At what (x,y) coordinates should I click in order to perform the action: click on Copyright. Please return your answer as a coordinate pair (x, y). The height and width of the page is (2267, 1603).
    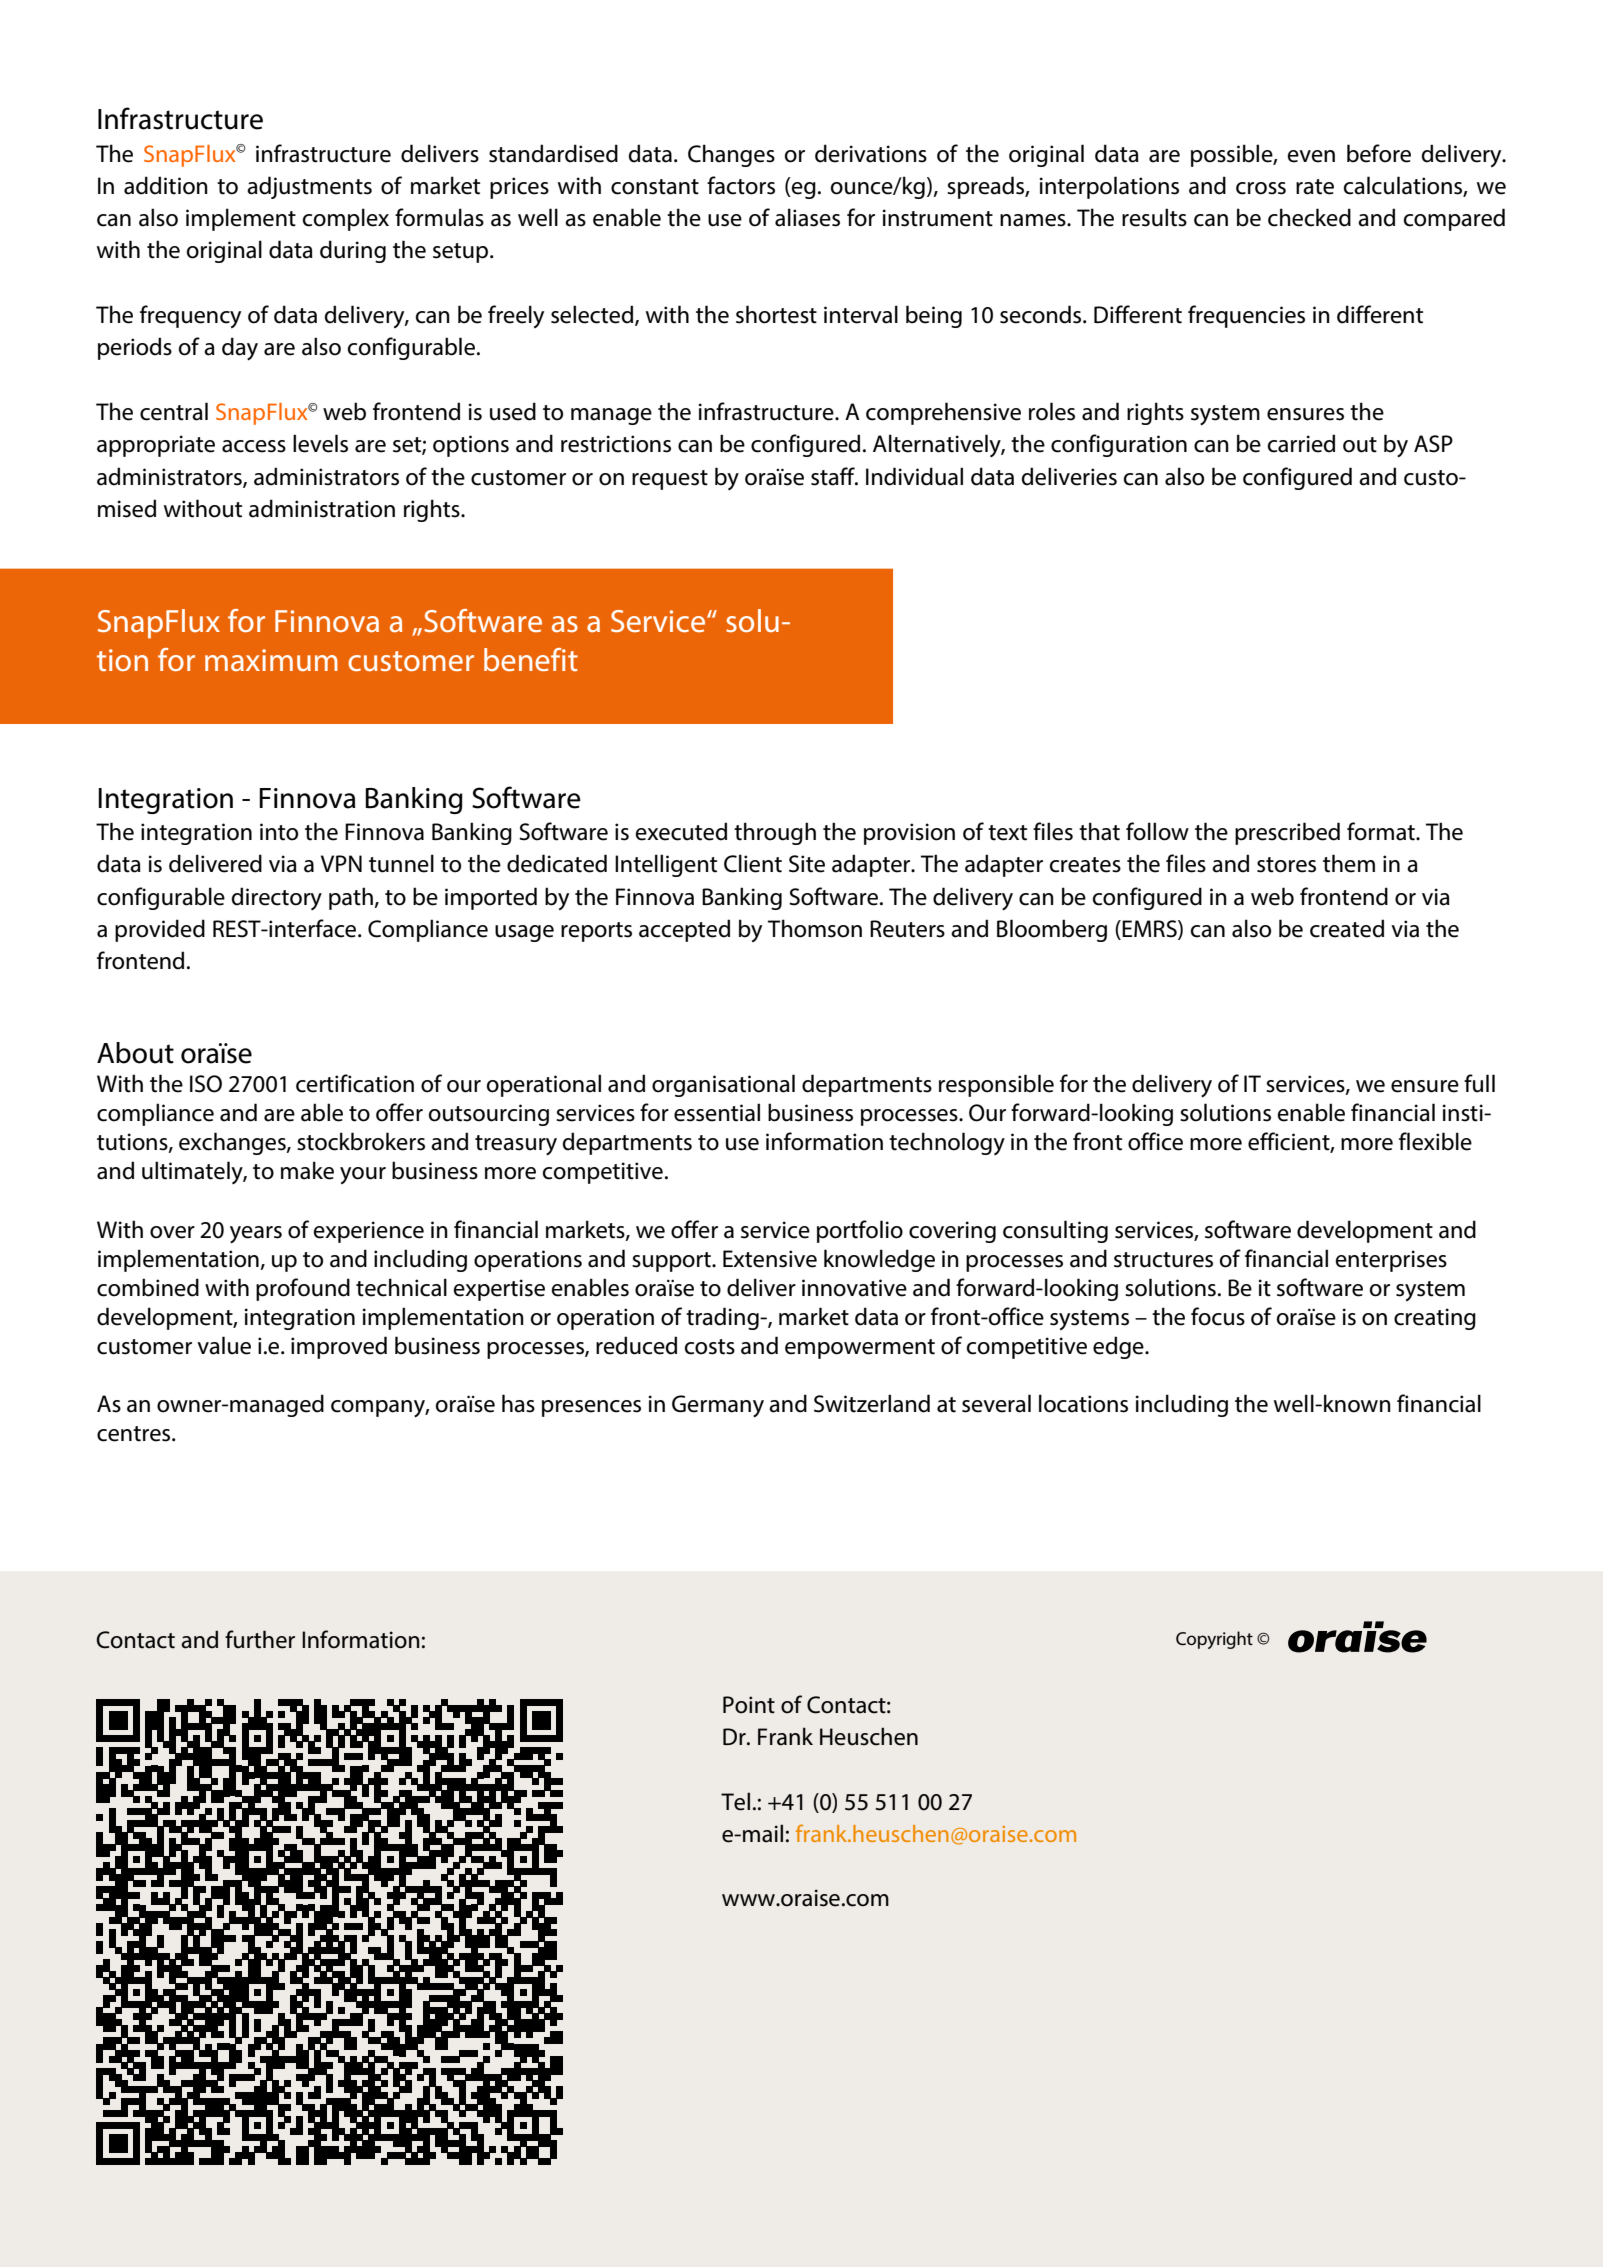
    Looking at the image, I should click on (1214, 1640).
